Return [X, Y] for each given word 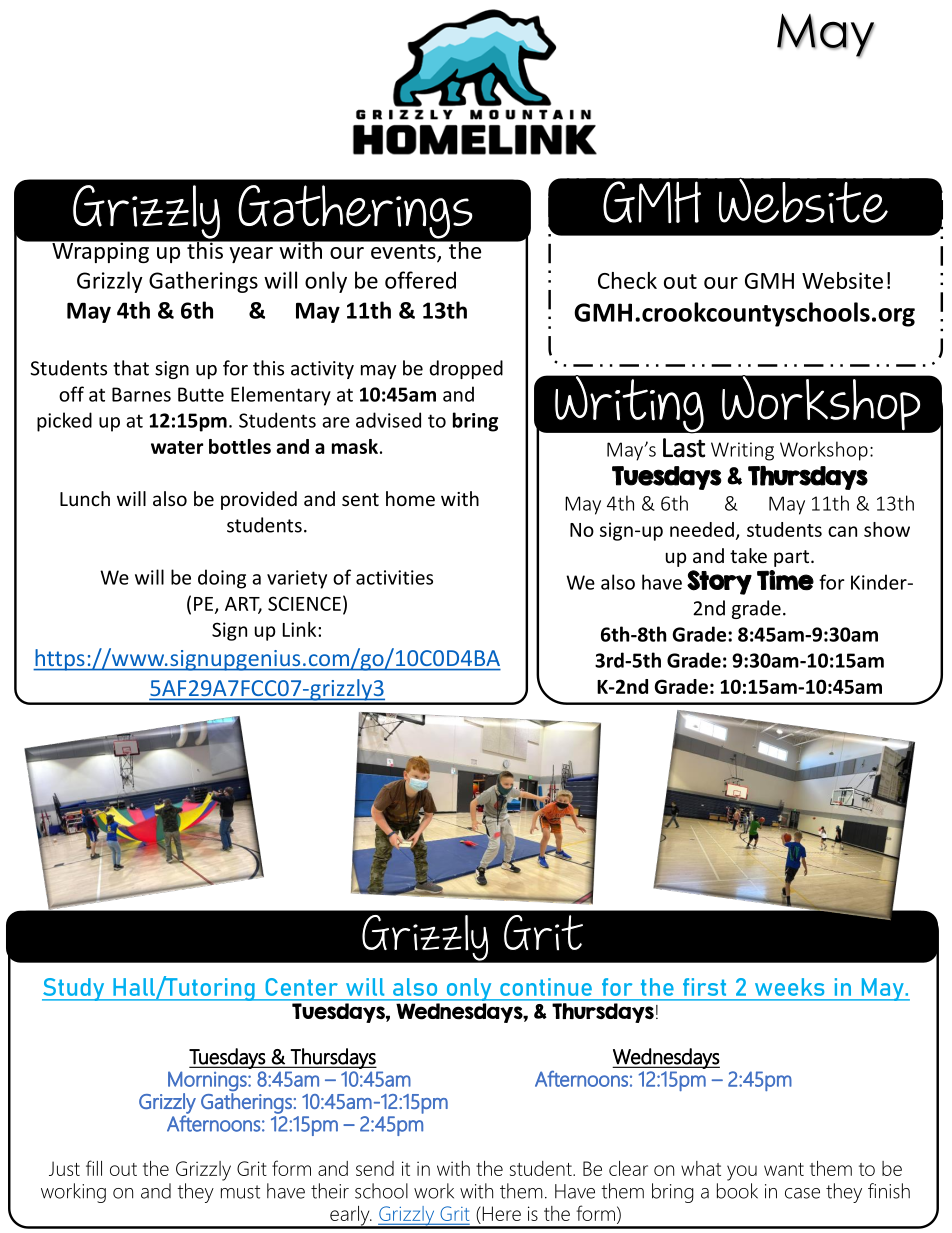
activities [394, 577]
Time [785, 580]
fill [94, 1168]
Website [842, 280]
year [251, 255]
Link [301, 629]
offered [420, 280]
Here [500, 1213]
